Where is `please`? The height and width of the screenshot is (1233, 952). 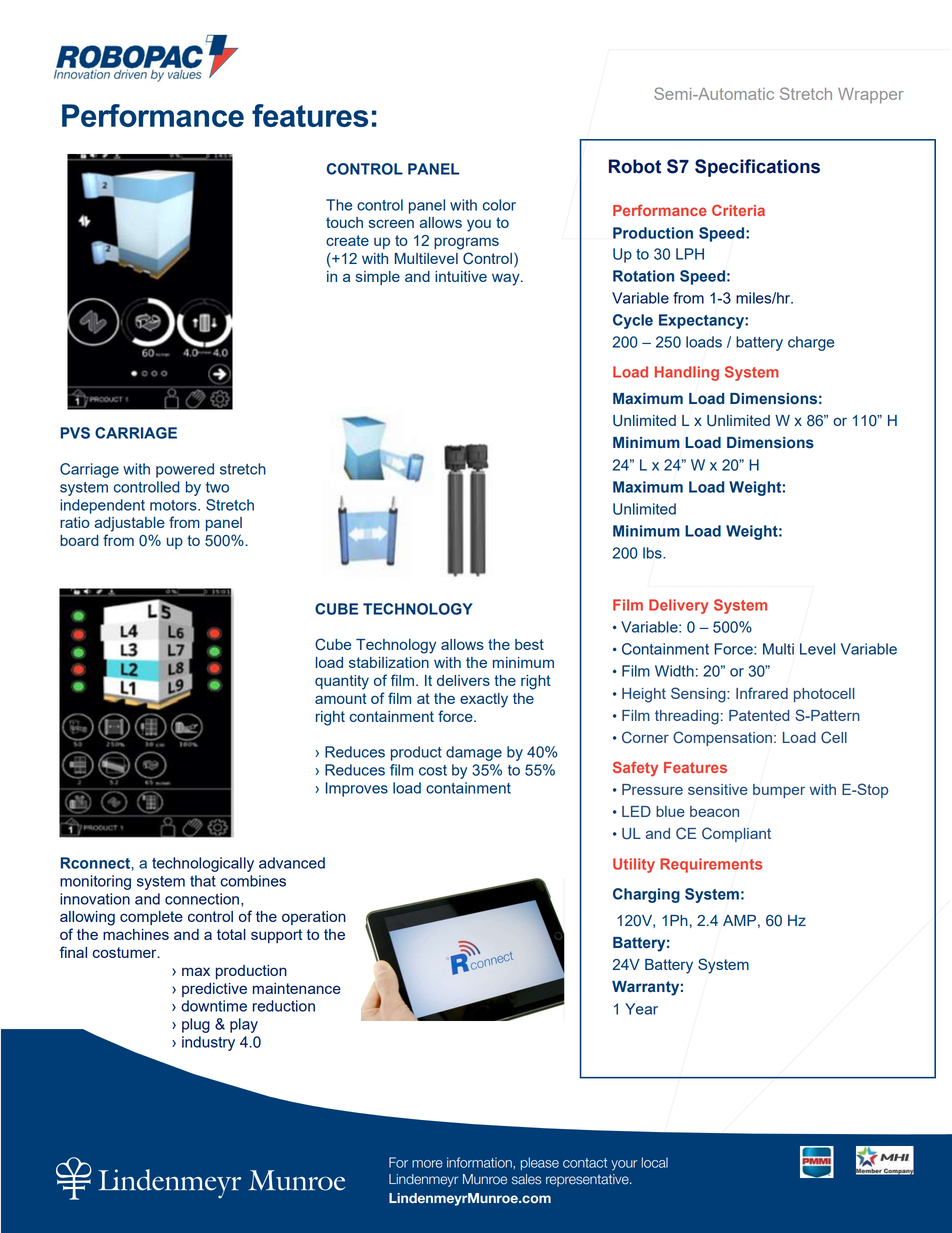 please is located at coordinates (540, 1163).
